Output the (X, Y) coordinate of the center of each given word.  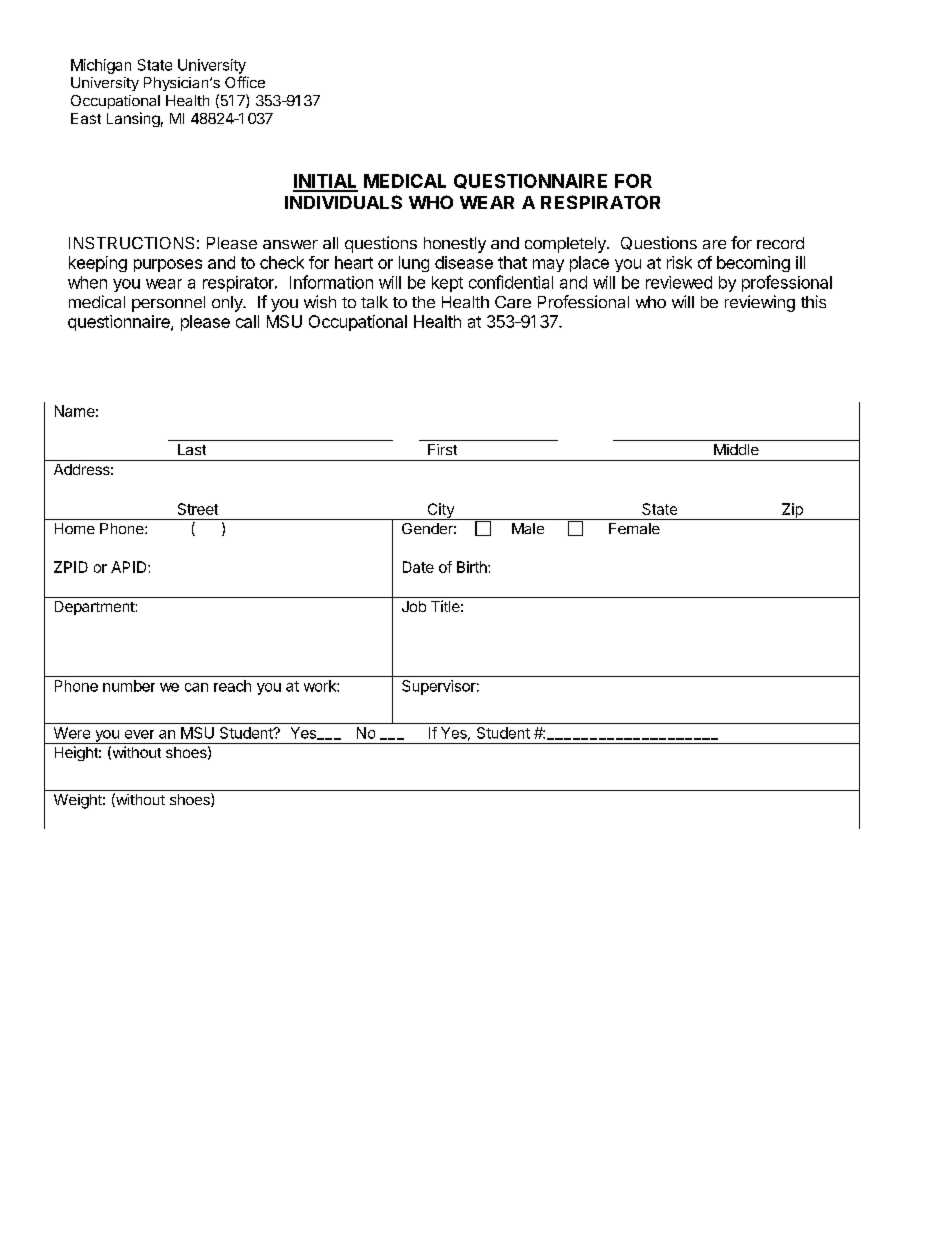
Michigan (101, 66)
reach (232, 686)
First (442, 449)
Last (192, 449)
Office (245, 82)
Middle (736, 449)
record (780, 243)
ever (139, 734)
